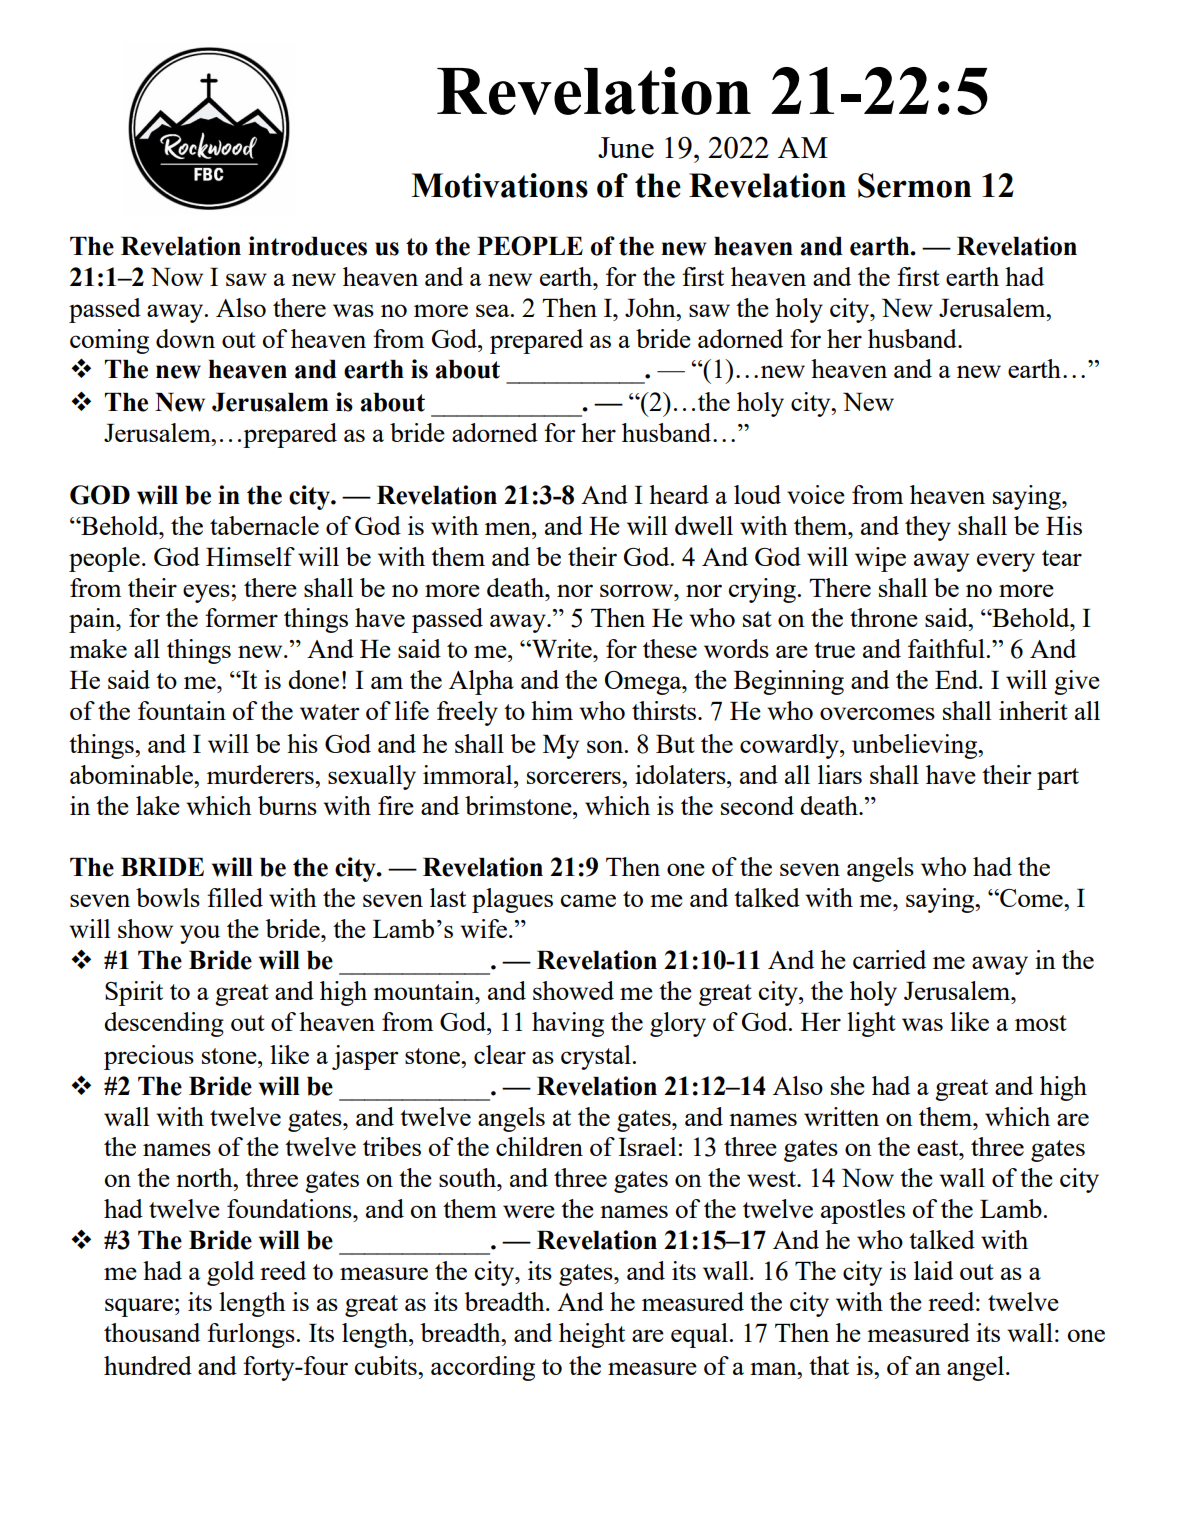 This screenshot has width=1181, height=1529. What do you see at coordinates (264, 525) in the screenshot?
I see `tabernacle` at bounding box center [264, 525].
